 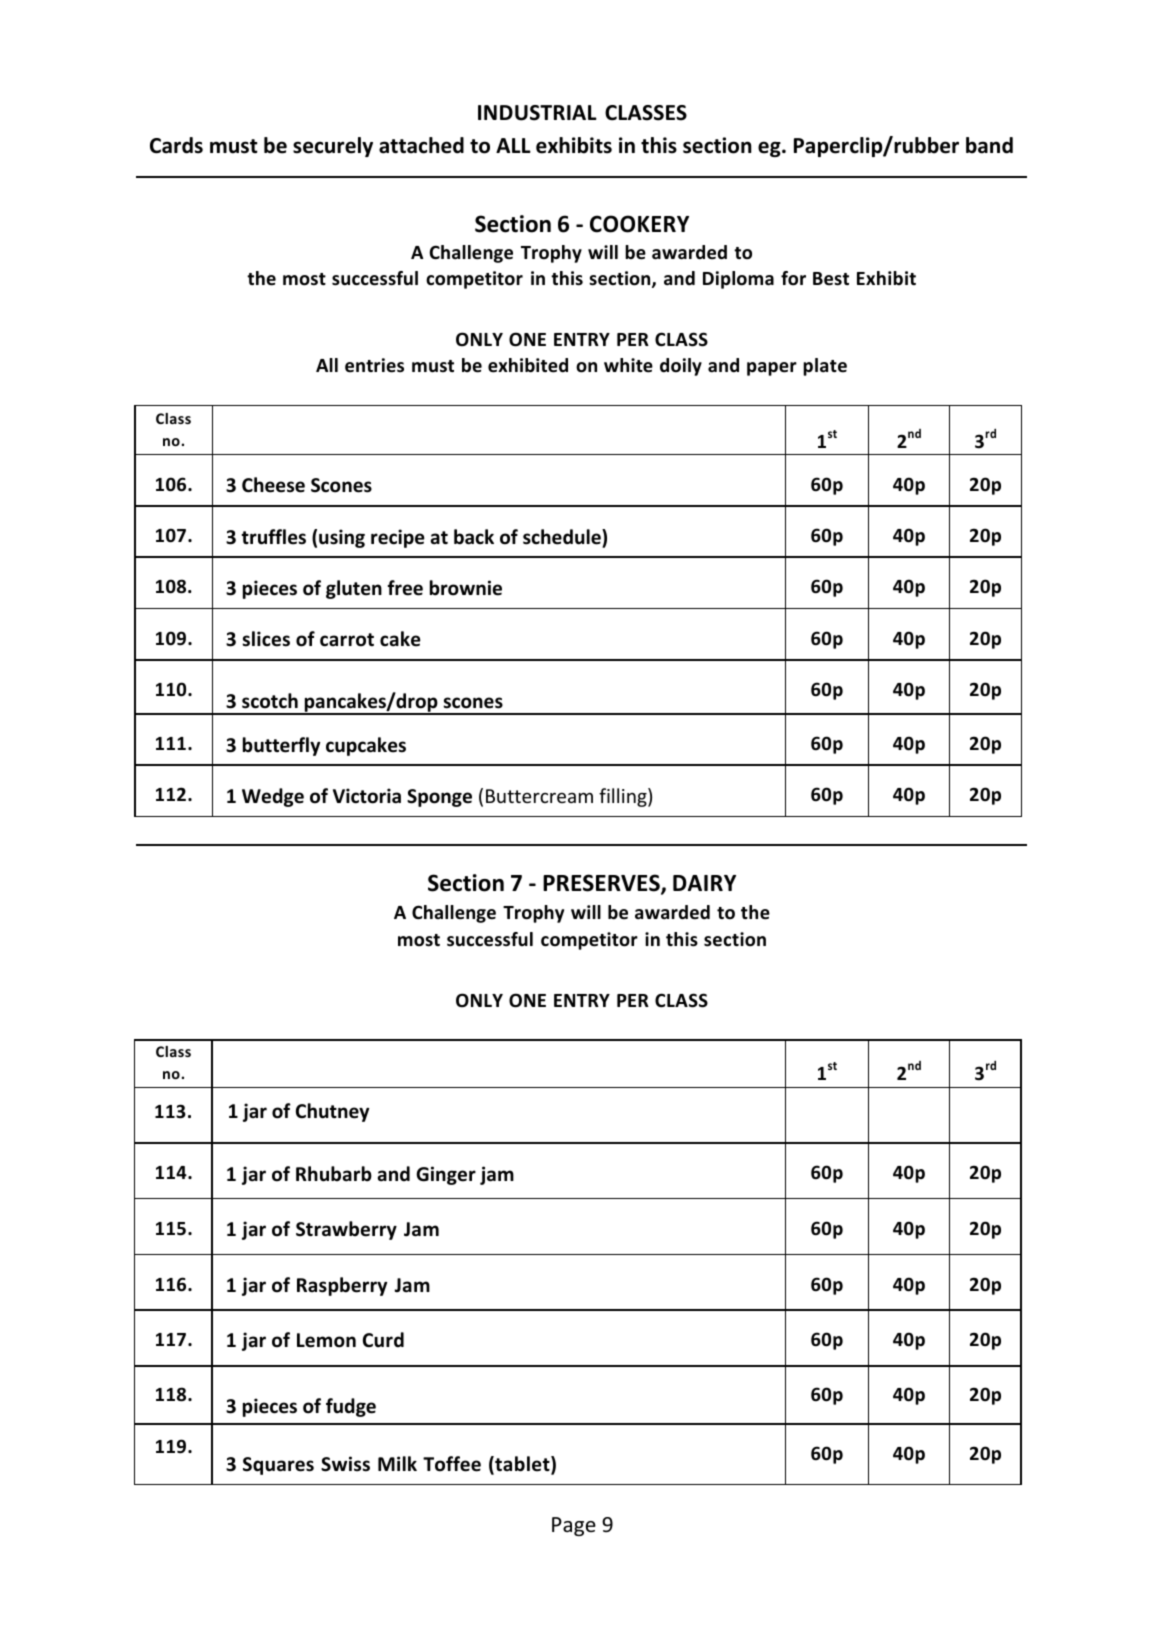 I want to click on Curd, so click(x=383, y=1340).
